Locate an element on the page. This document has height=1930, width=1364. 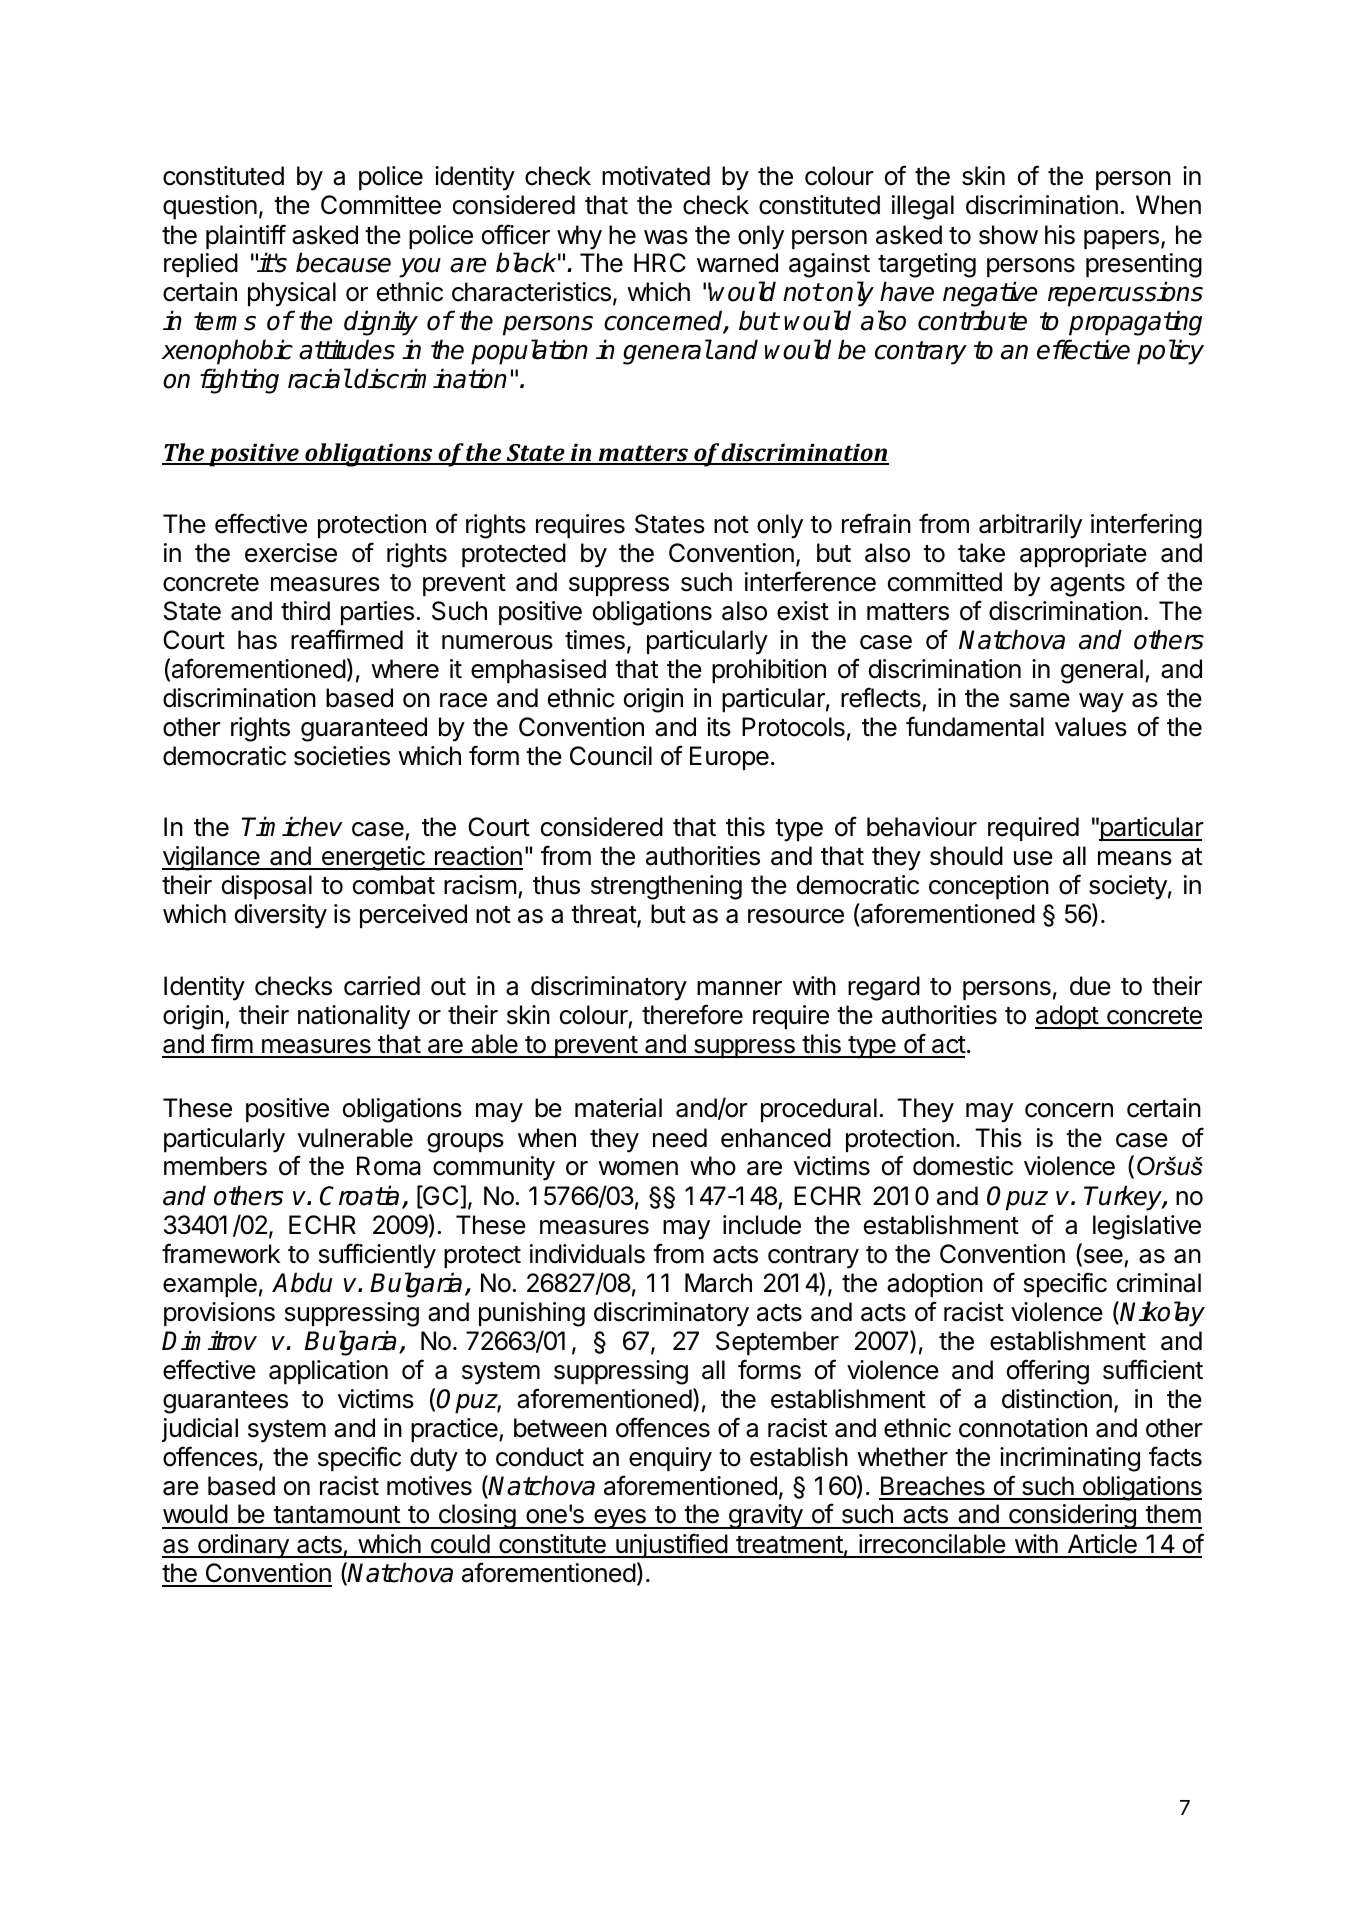
see is located at coordinates (1102, 1257).
